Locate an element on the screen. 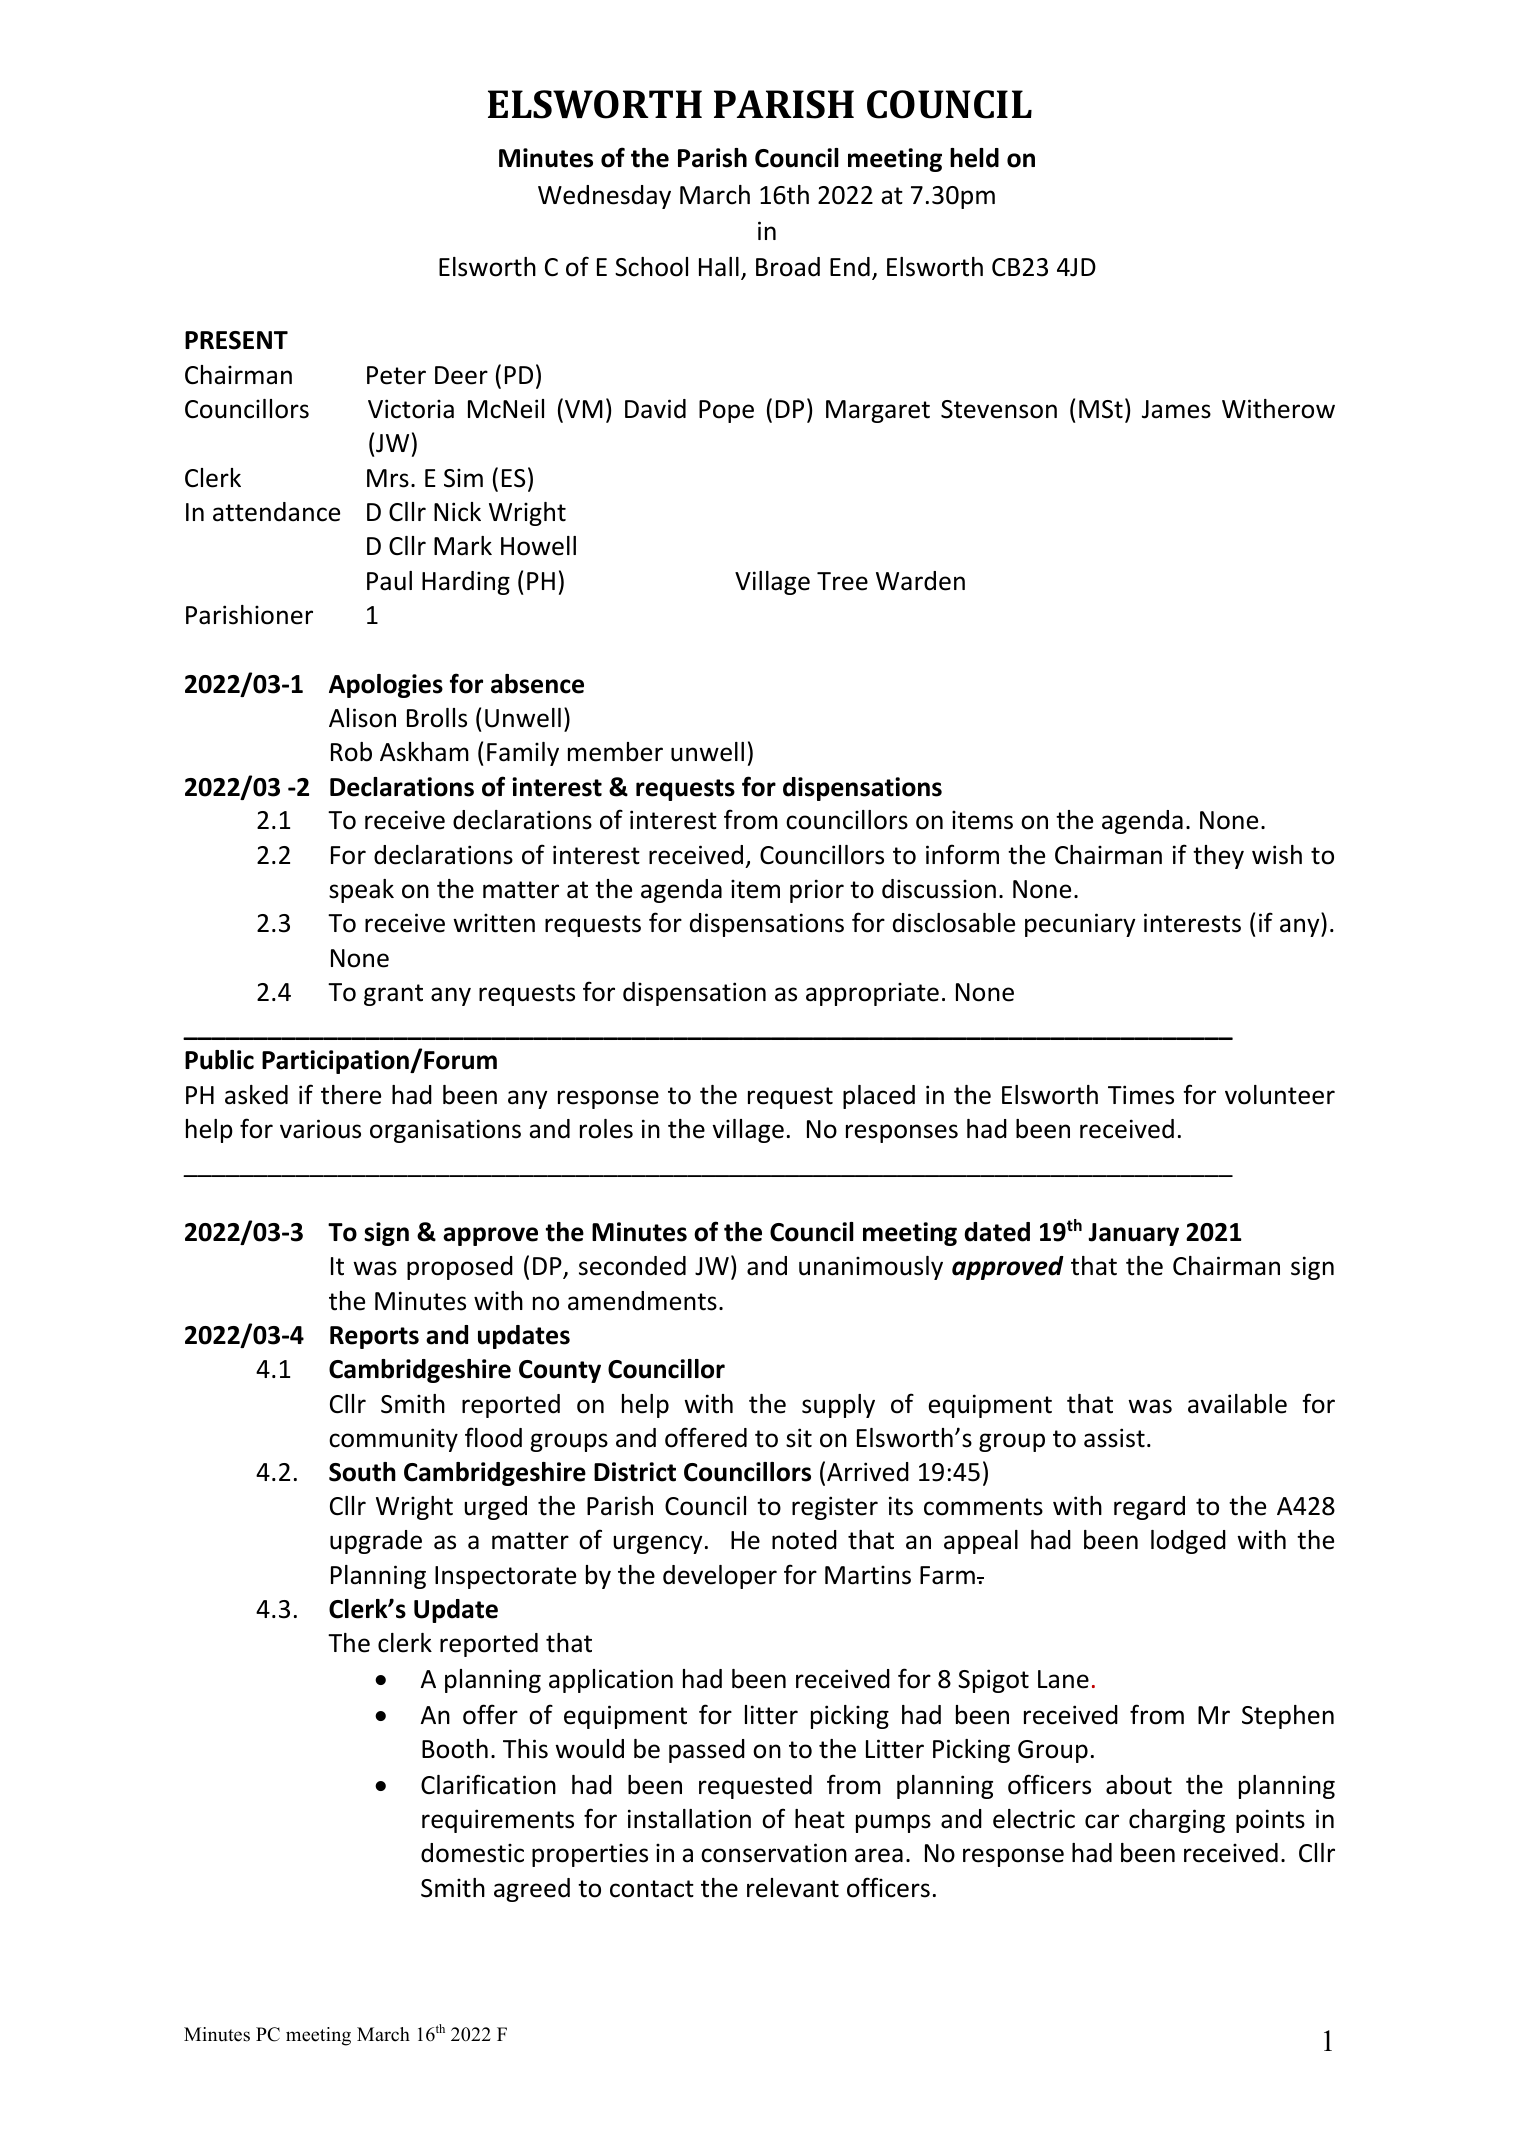 Image resolution: width=1519 pixels, height=2150 pixels. grant is located at coordinates (393, 995).
